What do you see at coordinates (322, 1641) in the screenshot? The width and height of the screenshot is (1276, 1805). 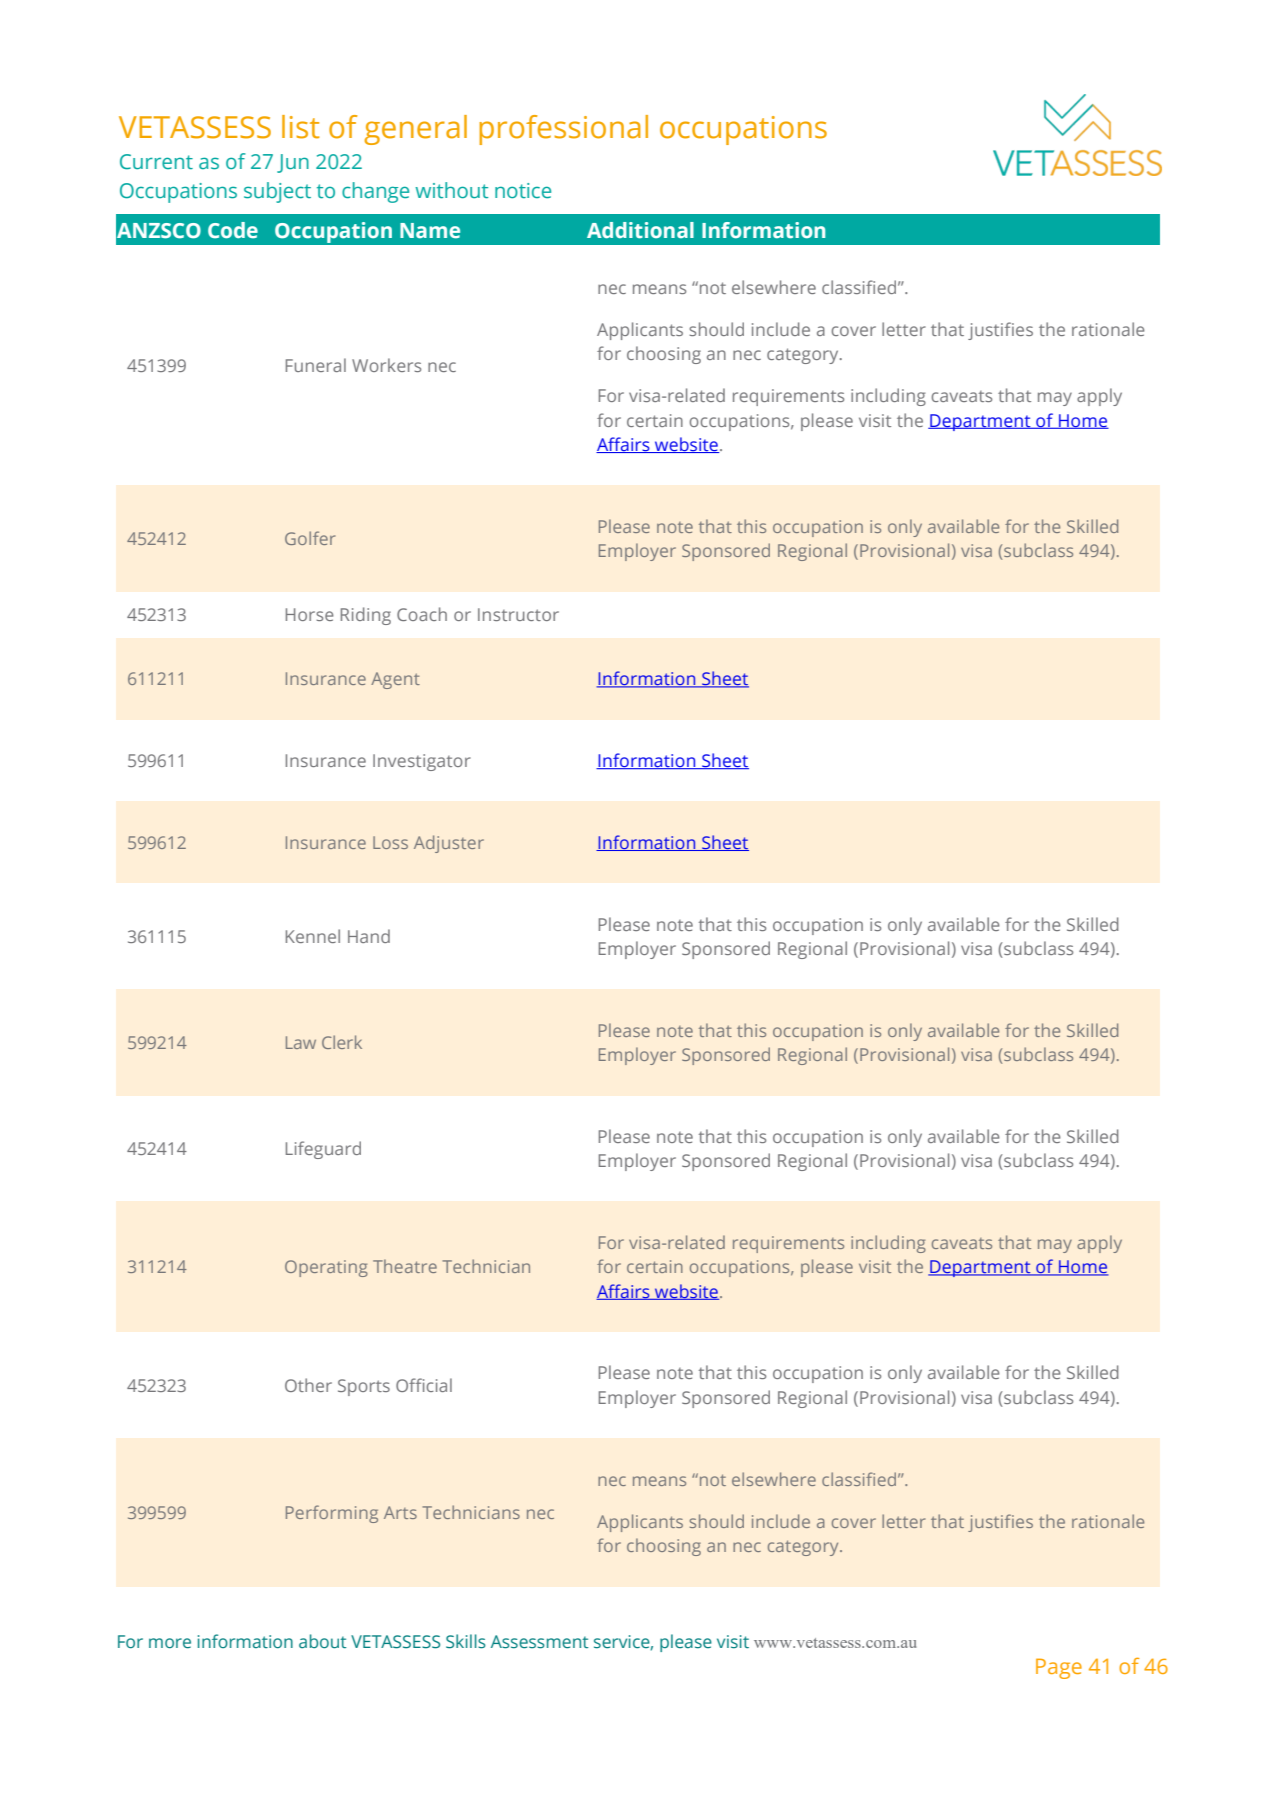 I see `about` at bounding box center [322, 1641].
